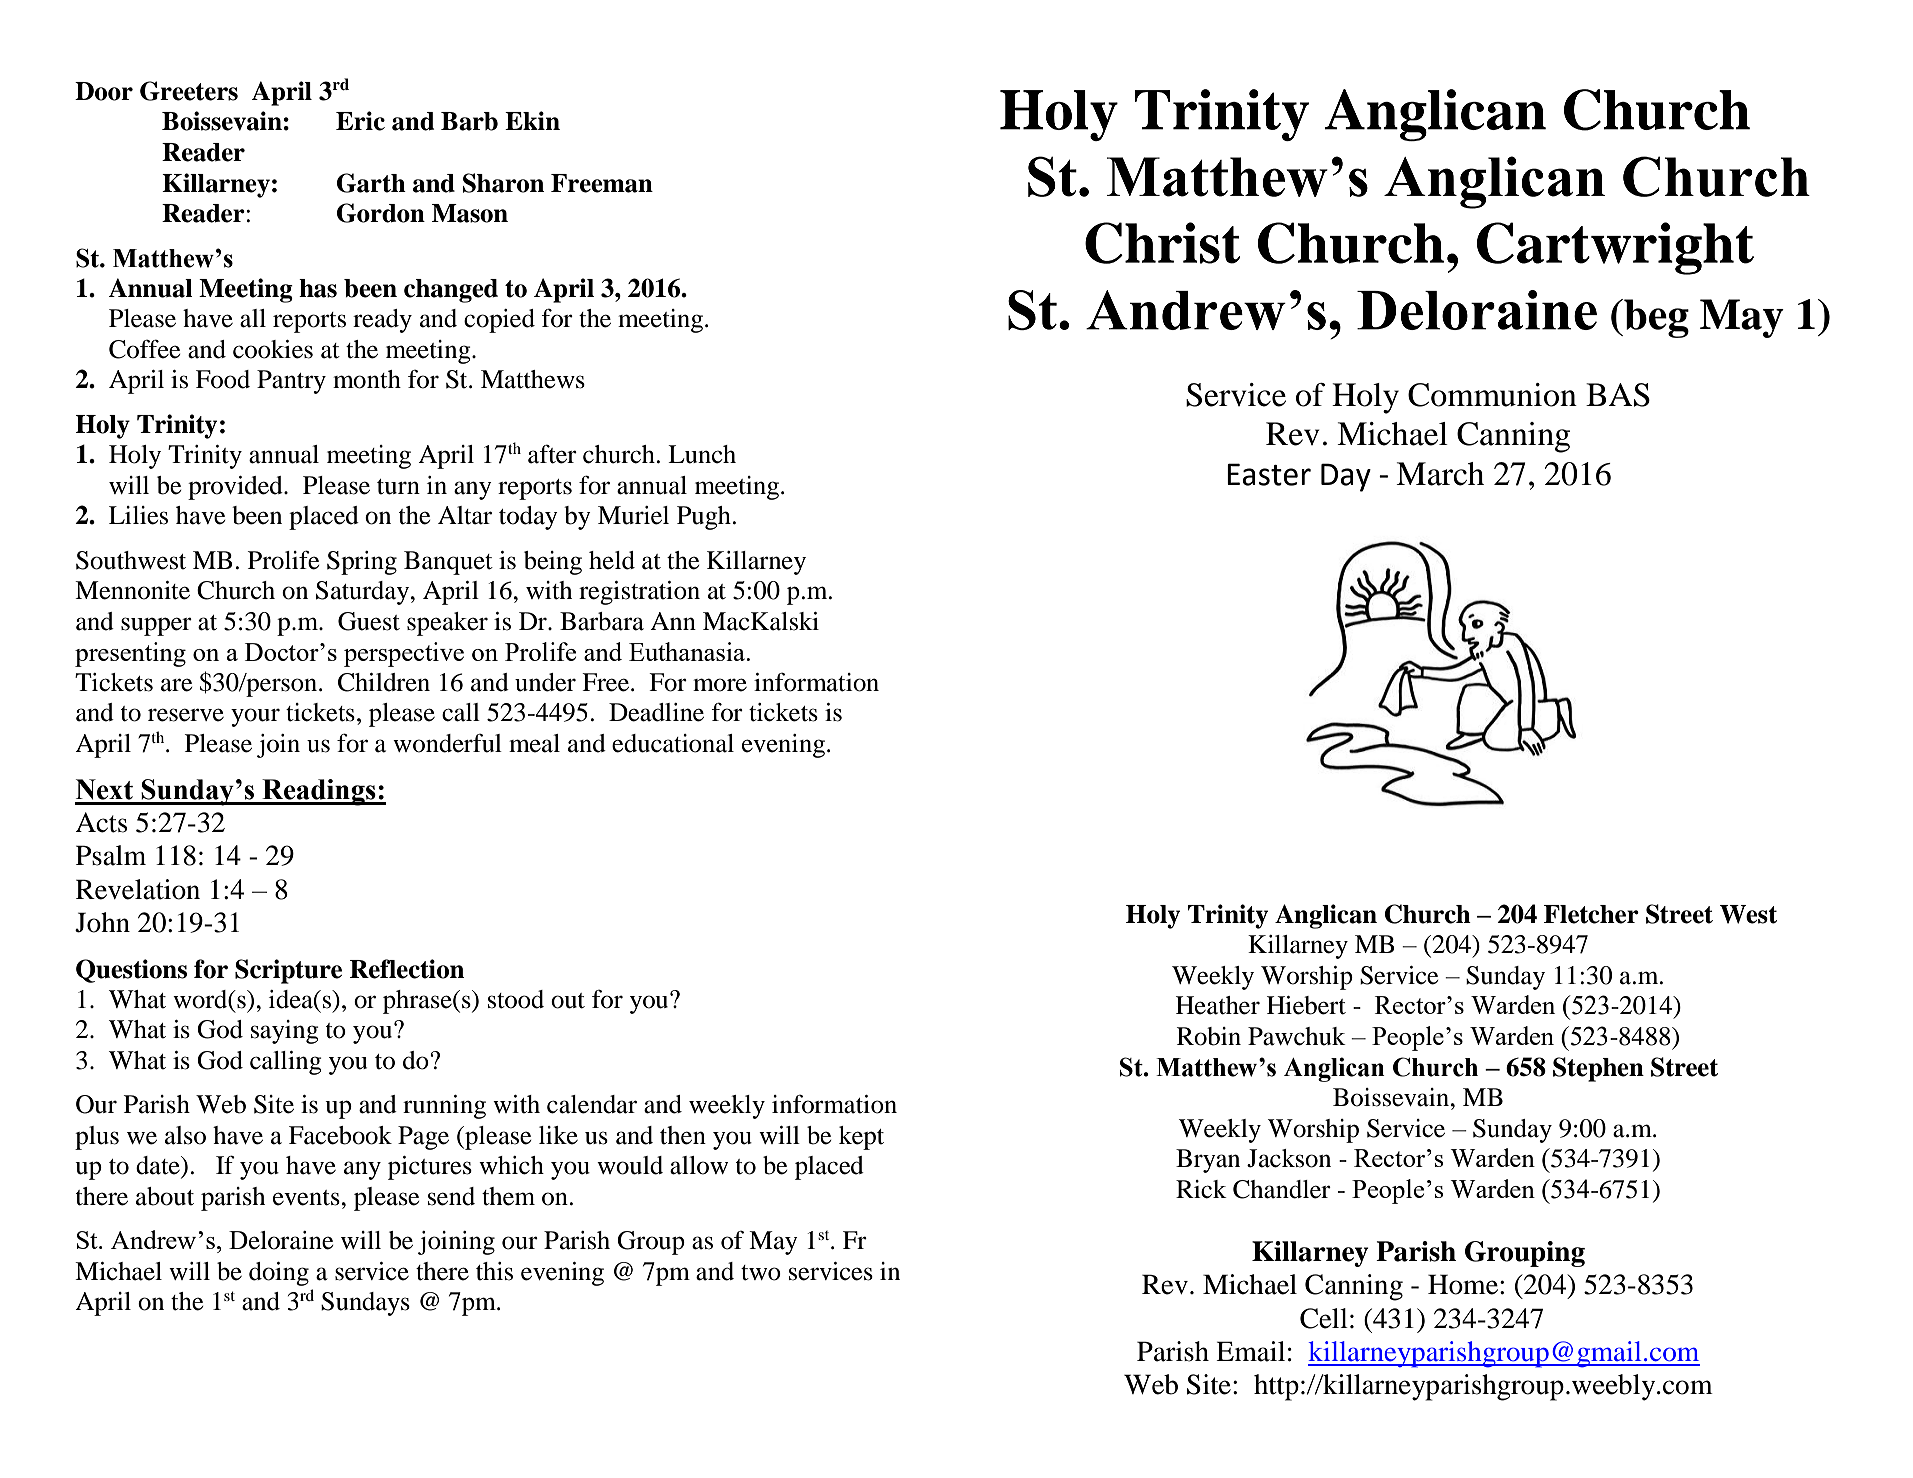 Image resolution: width=1913 pixels, height=1478 pixels. I want to click on two, so click(761, 1273).
